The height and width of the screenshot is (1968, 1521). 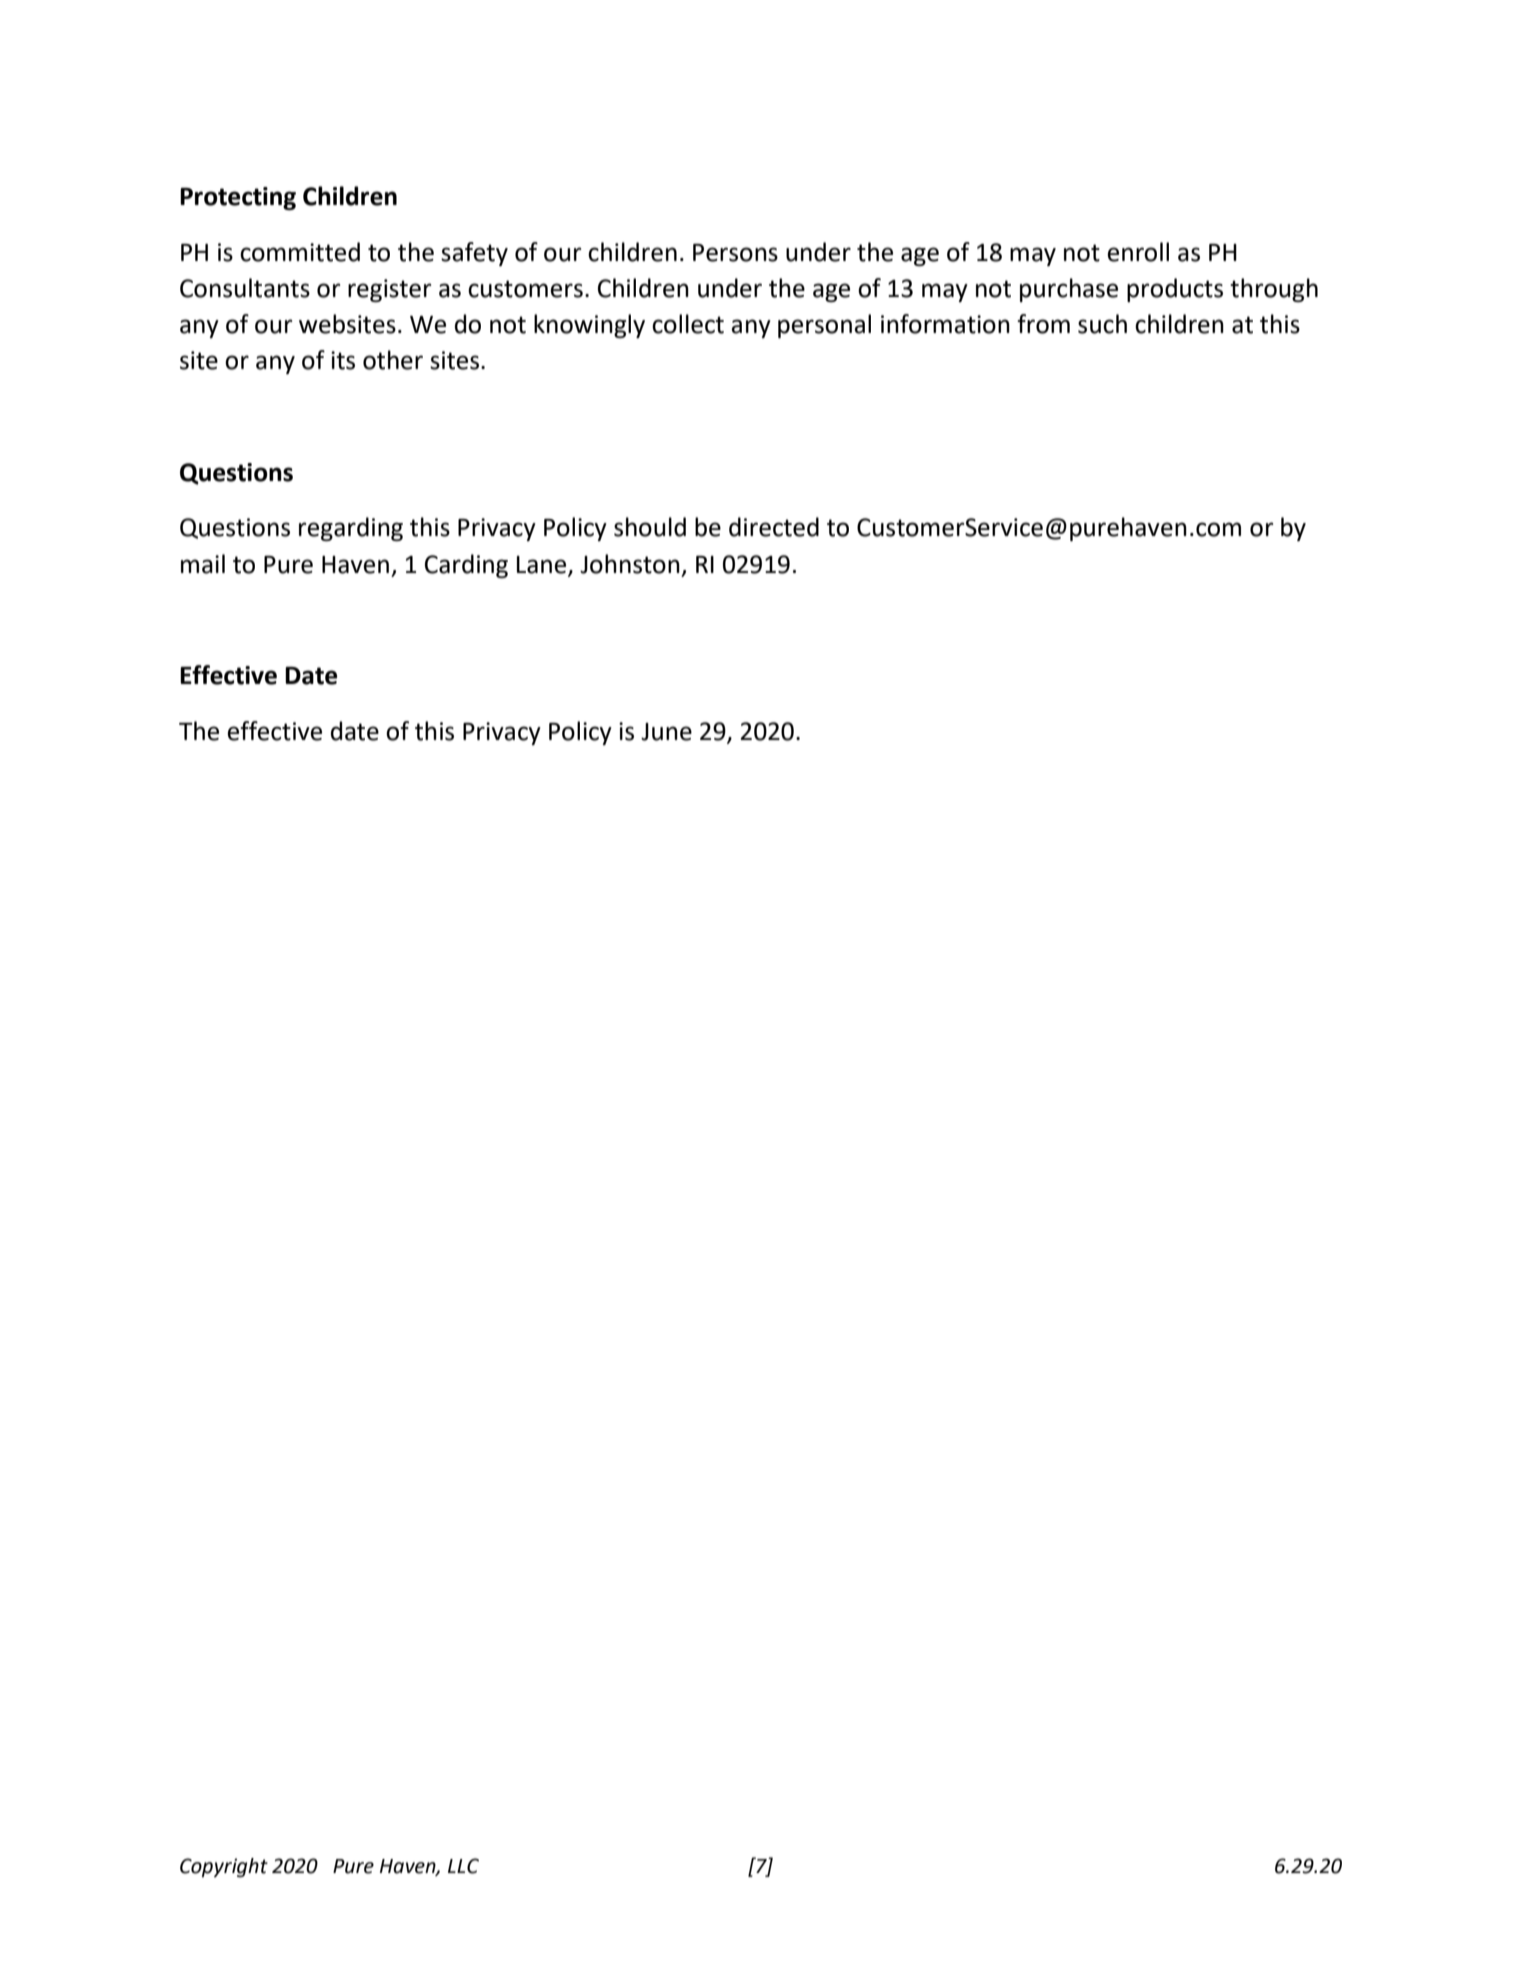 What do you see at coordinates (393, 360) in the screenshot?
I see `other` at bounding box center [393, 360].
